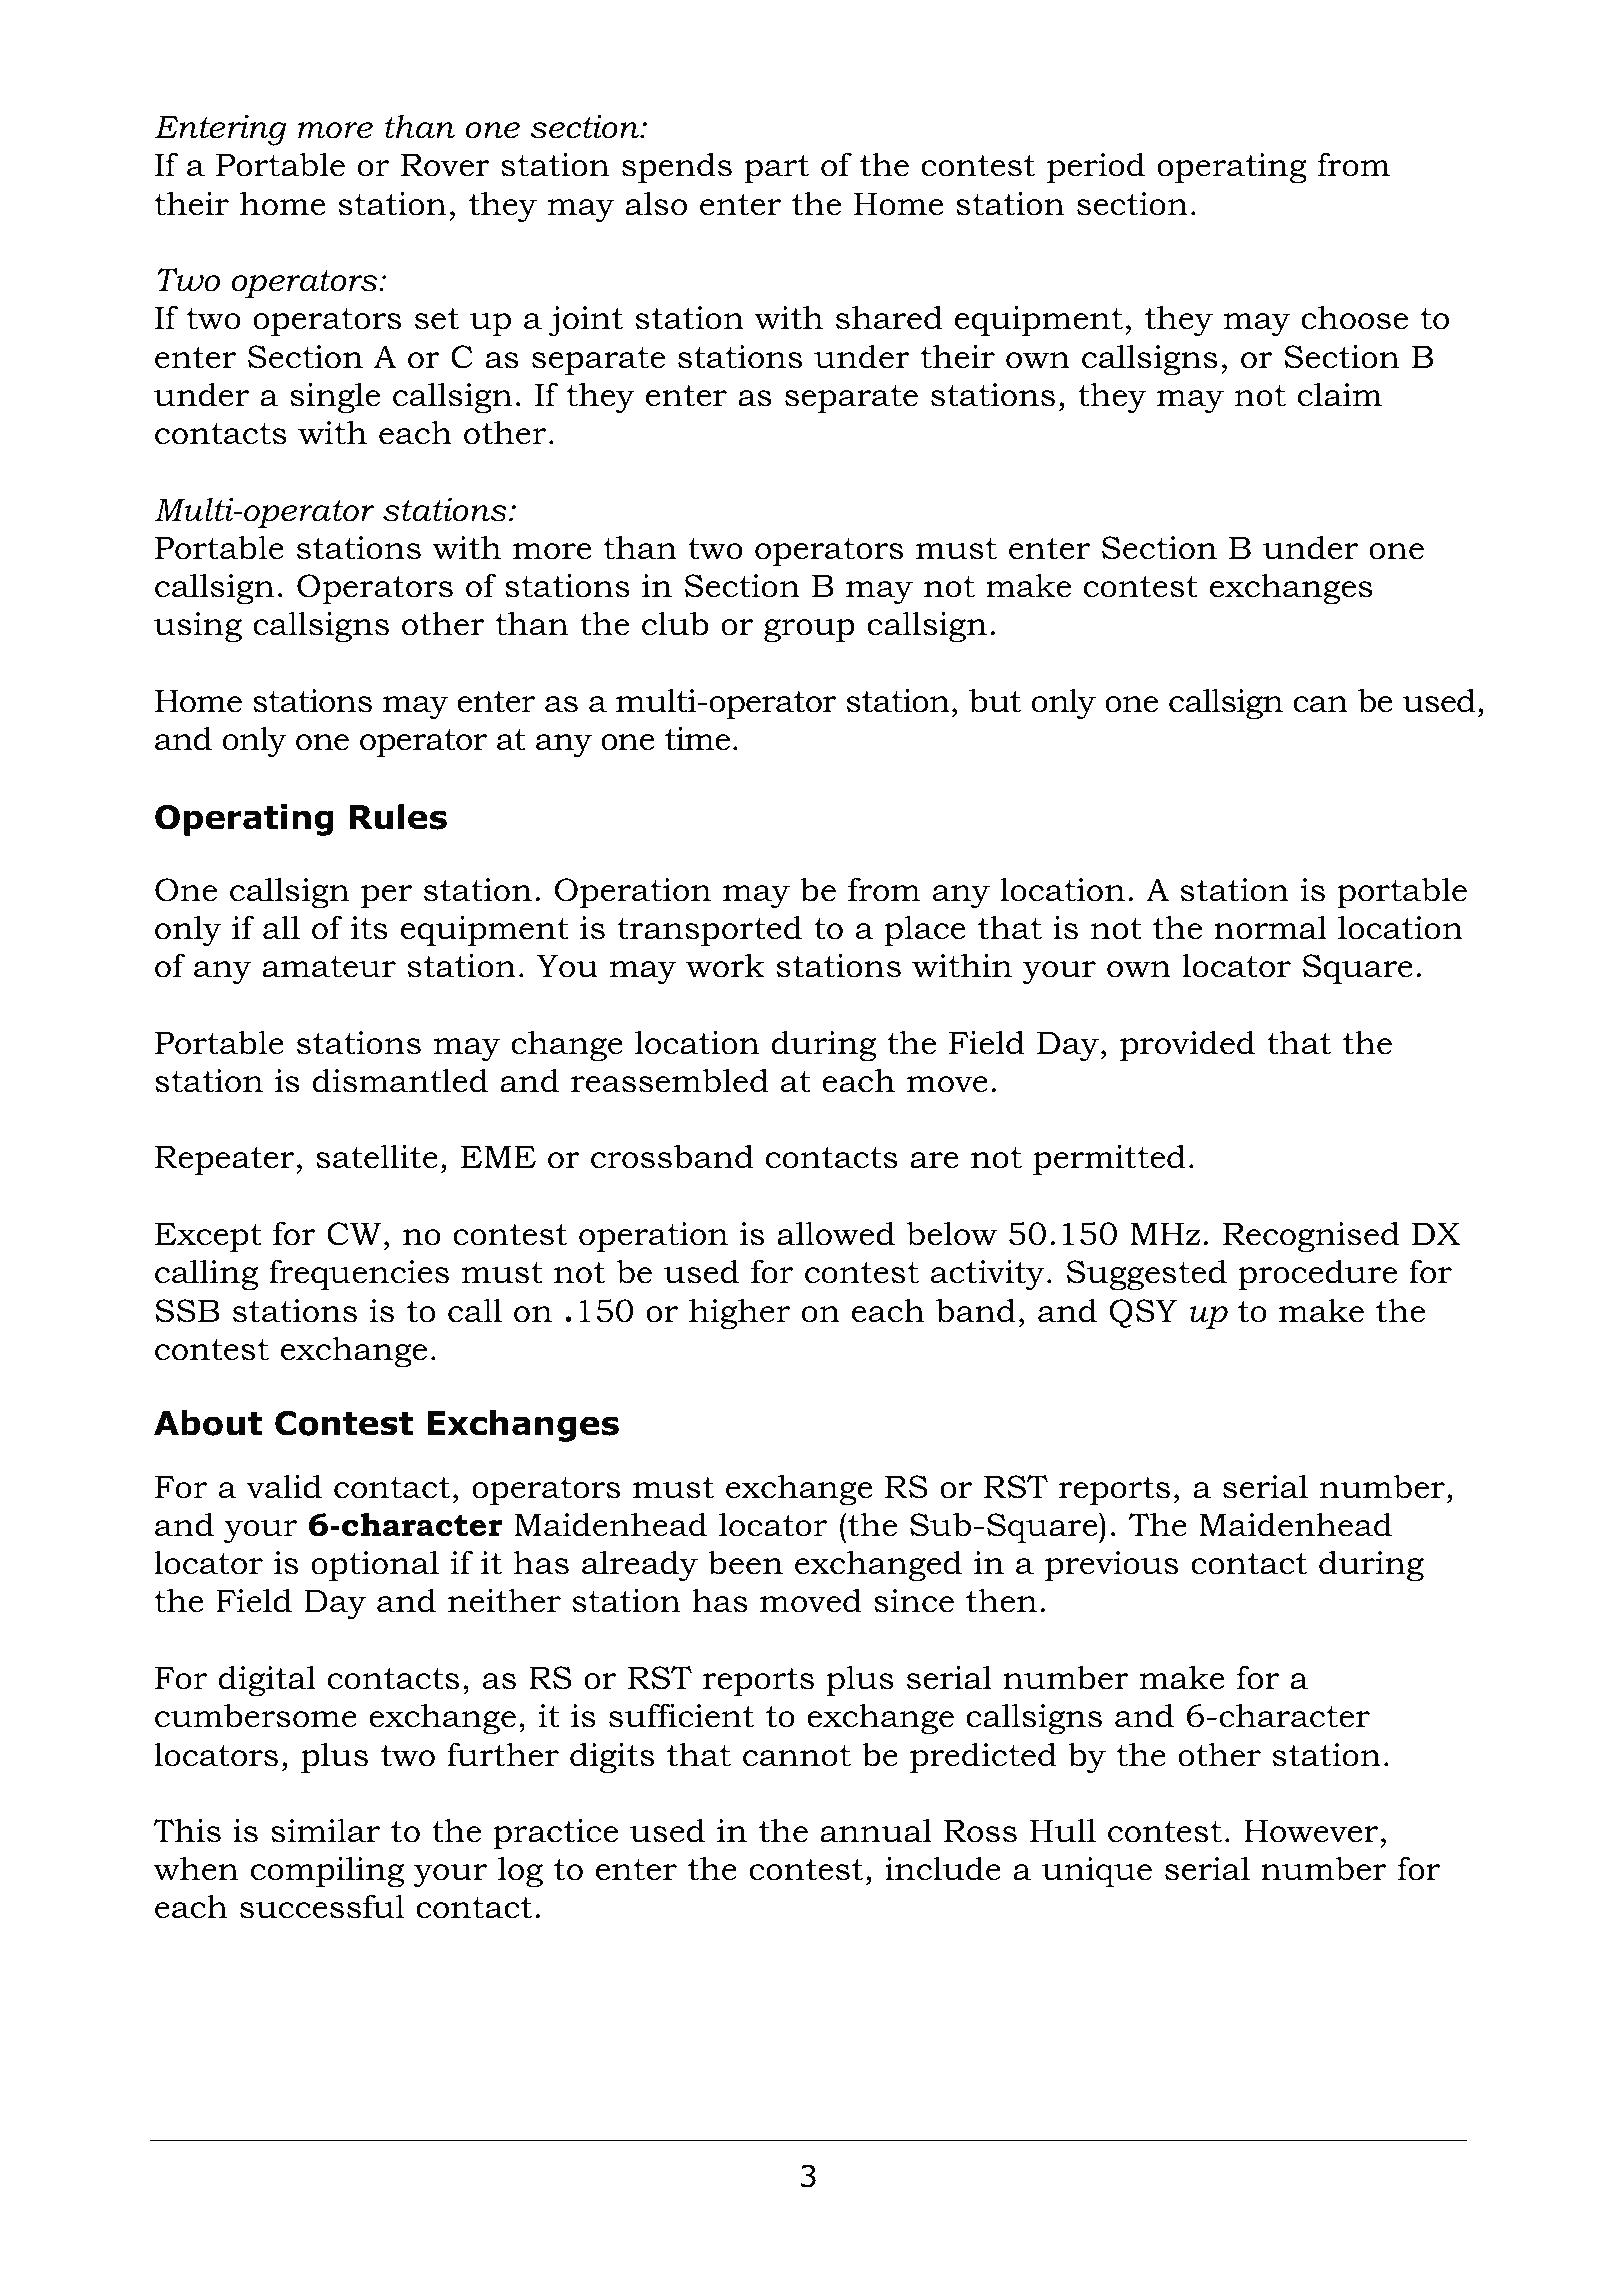  I want to click on compiling, so click(327, 1872).
